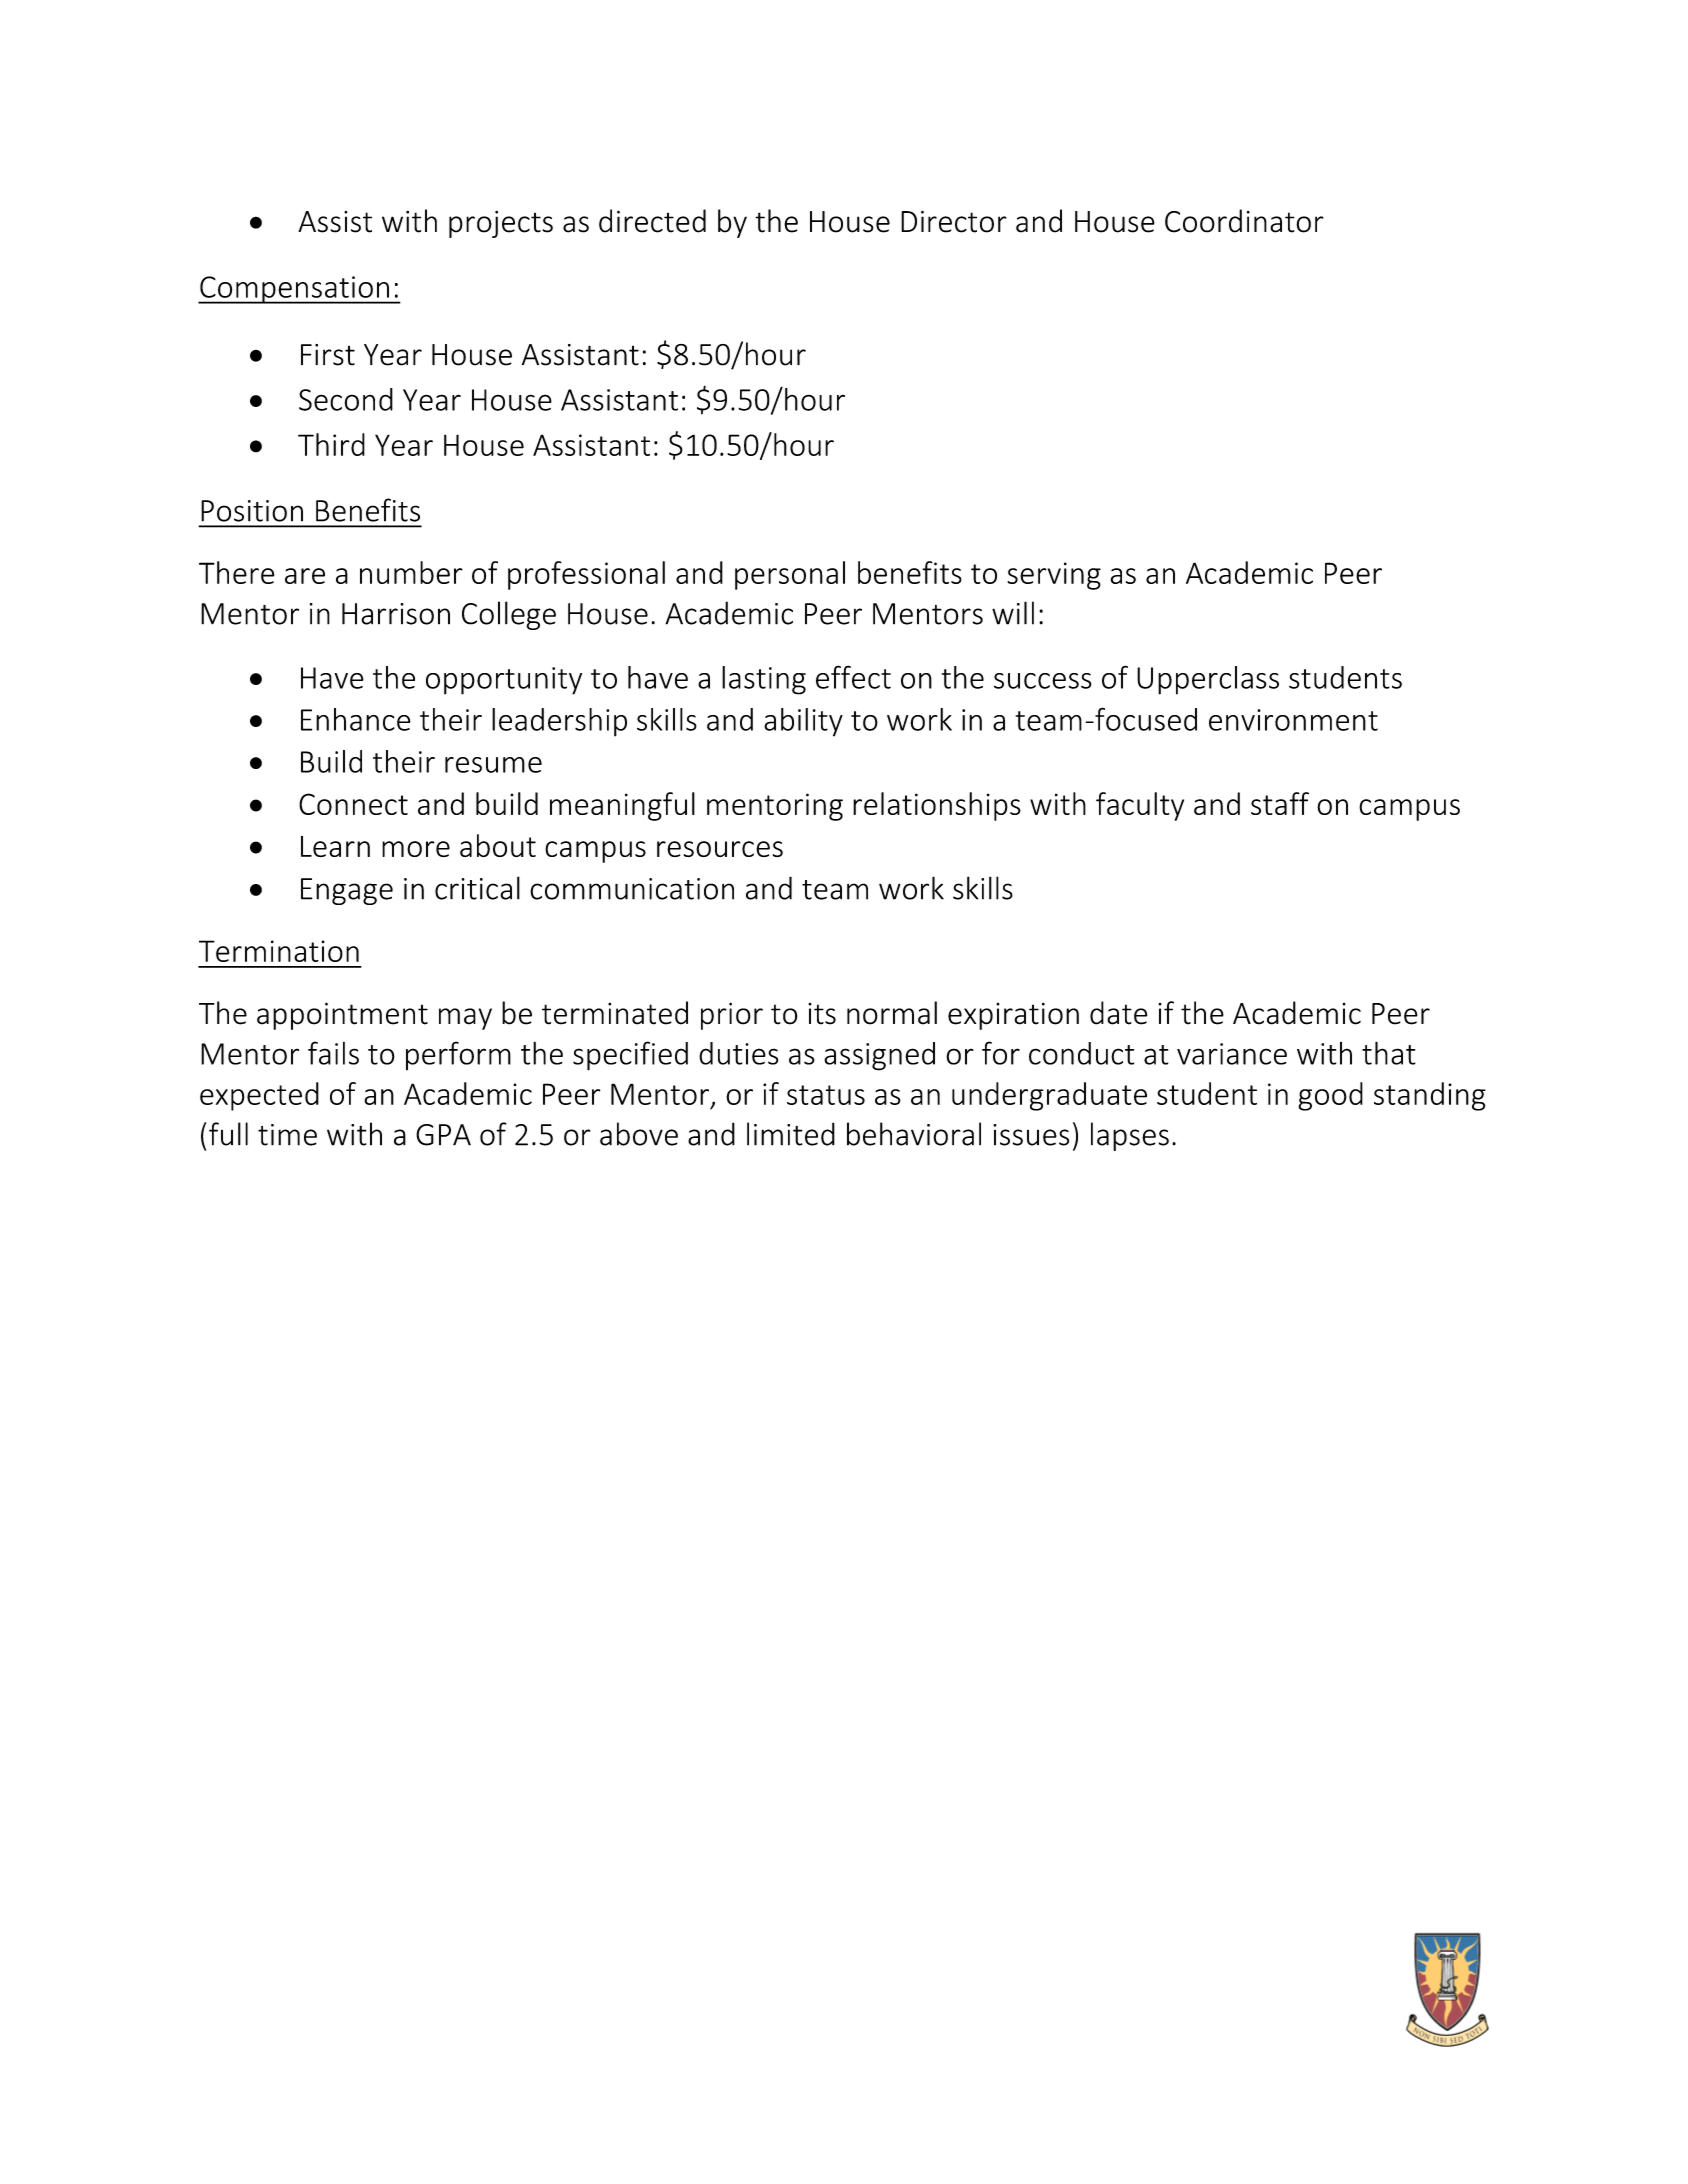 Image resolution: width=1688 pixels, height=2184 pixels. Describe the element at coordinates (411, 572) in the screenshot. I see `number` at that location.
